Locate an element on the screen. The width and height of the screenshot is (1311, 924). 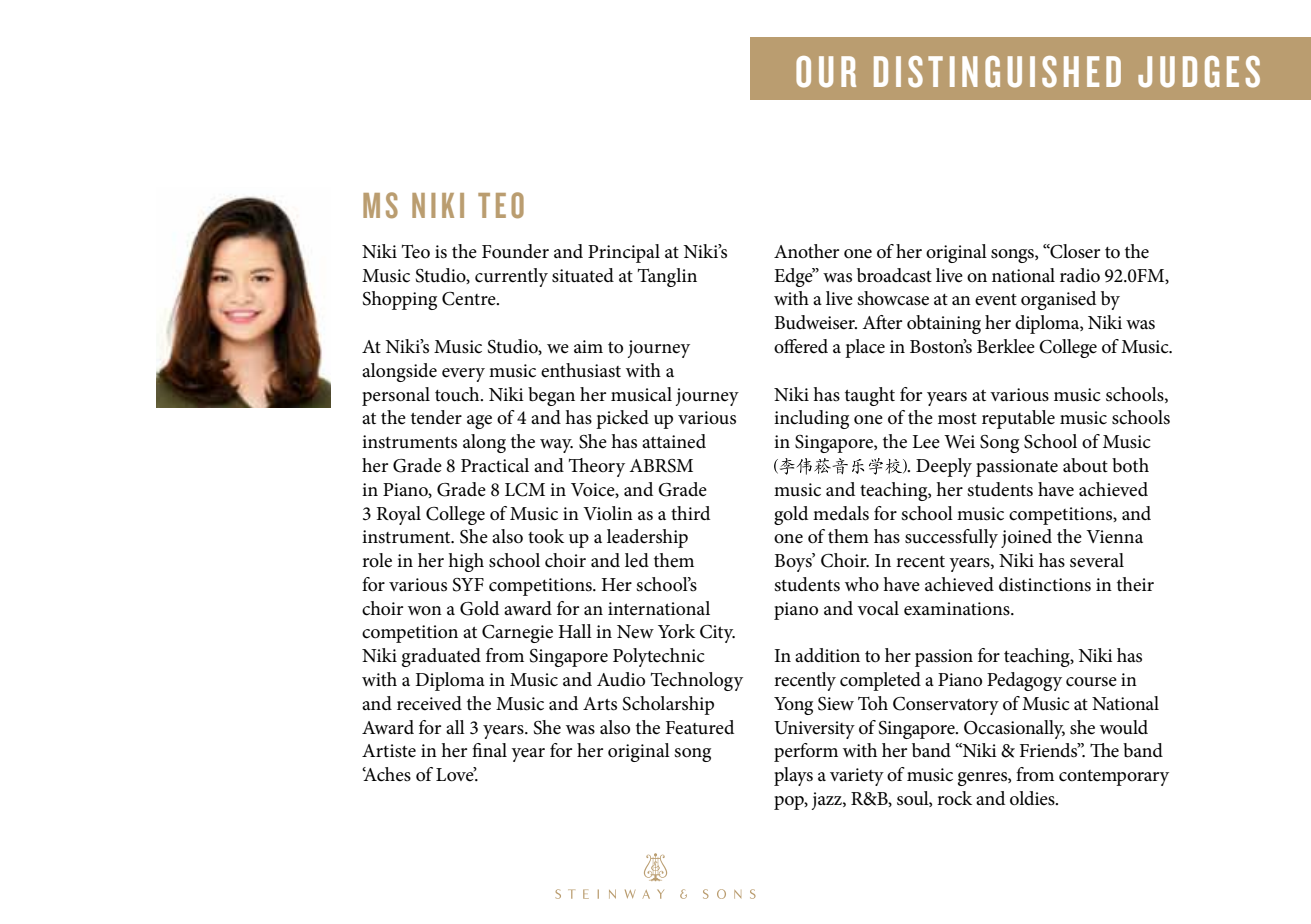
including is located at coordinates (811, 419).
